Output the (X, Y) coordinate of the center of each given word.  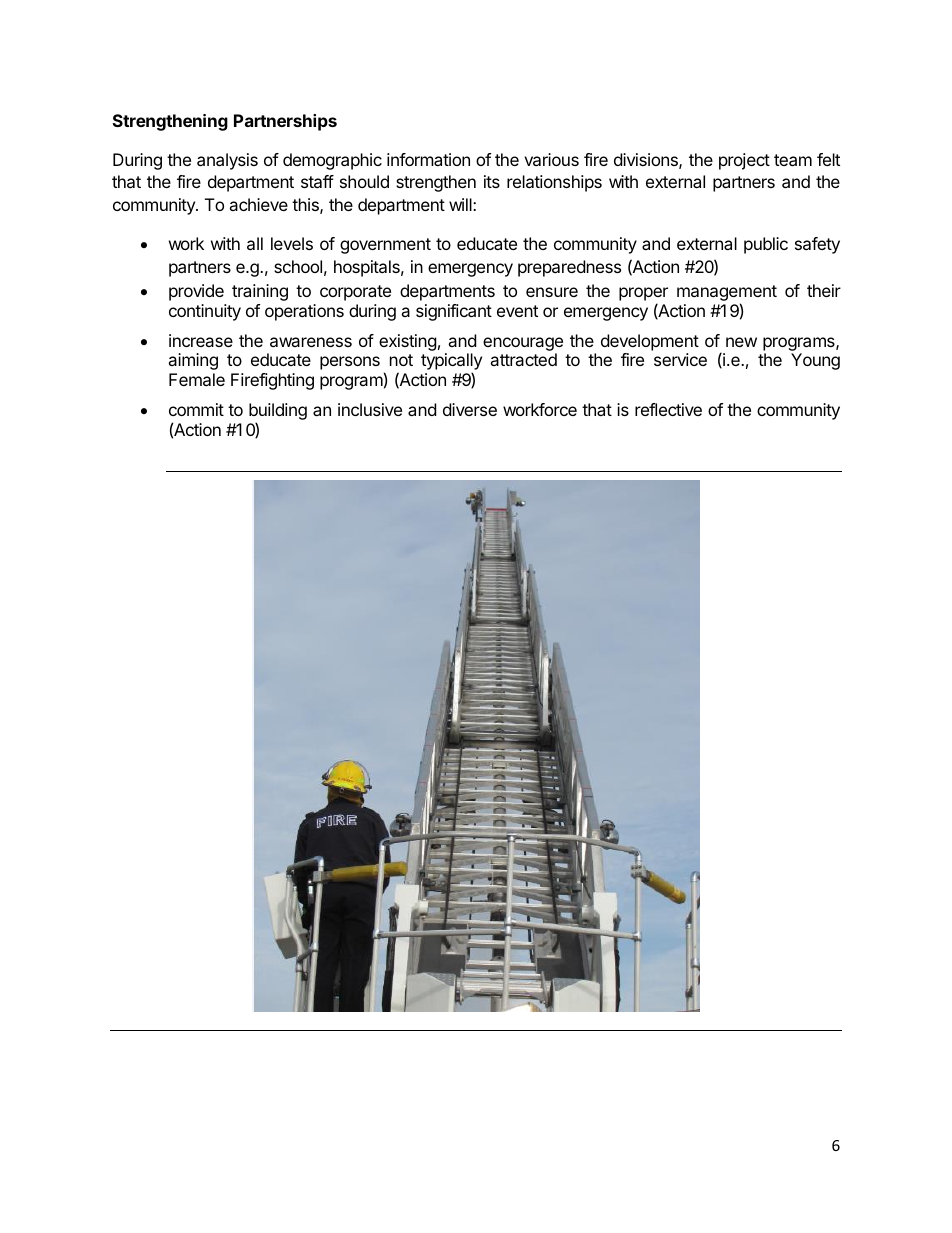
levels (292, 243)
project (744, 161)
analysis (227, 161)
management (727, 293)
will (461, 204)
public (766, 245)
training (260, 292)
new (741, 342)
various (551, 159)
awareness (311, 342)
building (278, 413)
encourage (523, 344)
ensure (552, 292)
